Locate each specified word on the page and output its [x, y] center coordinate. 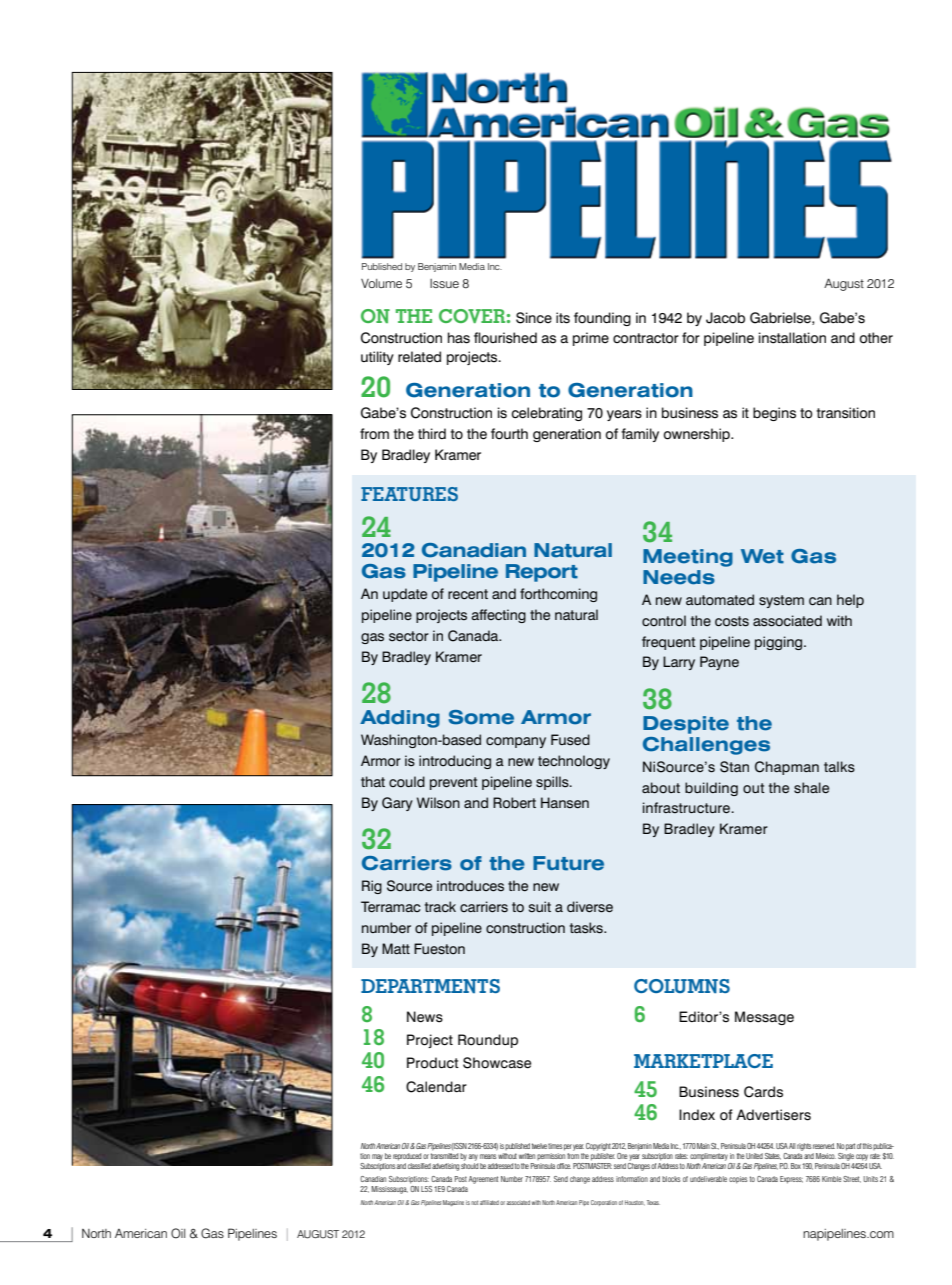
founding [602, 319]
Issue [444, 283]
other [876, 338]
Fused [570, 740]
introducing [455, 762]
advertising [445, 1167]
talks [839, 767]
